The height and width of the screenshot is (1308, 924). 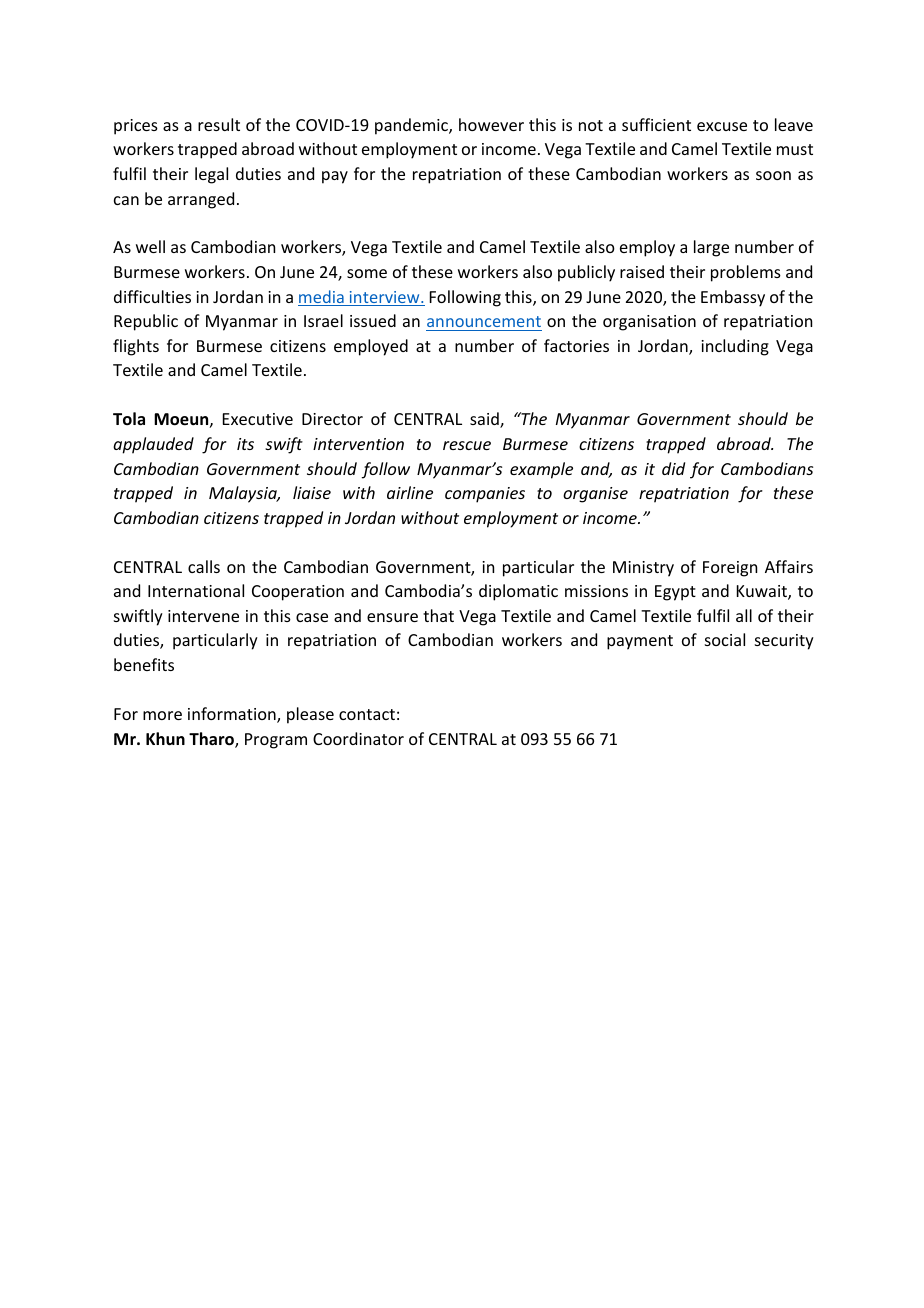 I want to click on Foreign, so click(x=730, y=569).
